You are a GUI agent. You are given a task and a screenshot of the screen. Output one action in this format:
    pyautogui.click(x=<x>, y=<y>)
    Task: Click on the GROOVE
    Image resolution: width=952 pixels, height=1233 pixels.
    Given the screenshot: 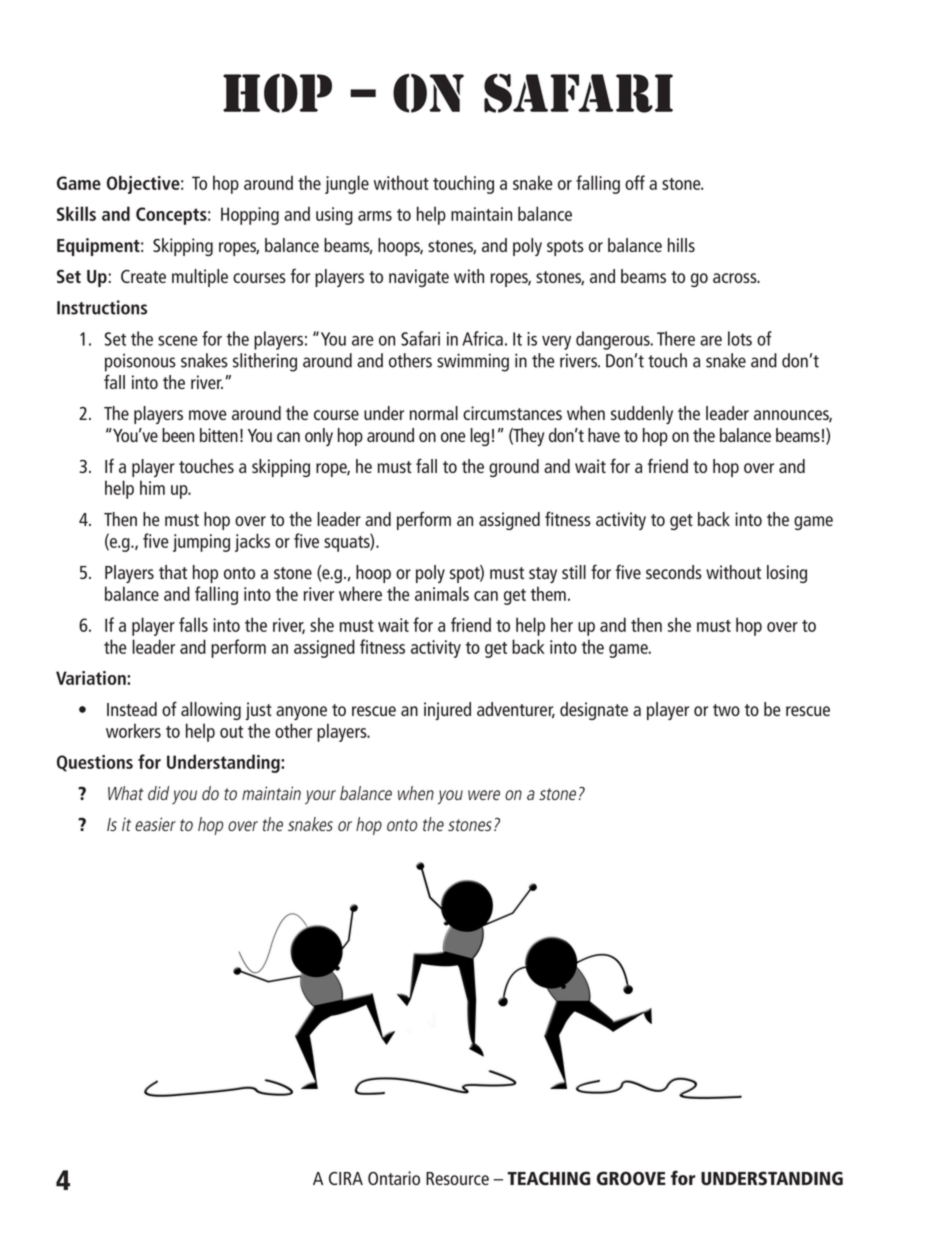 What is the action you would take?
    pyautogui.click(x=631, y=1178)
